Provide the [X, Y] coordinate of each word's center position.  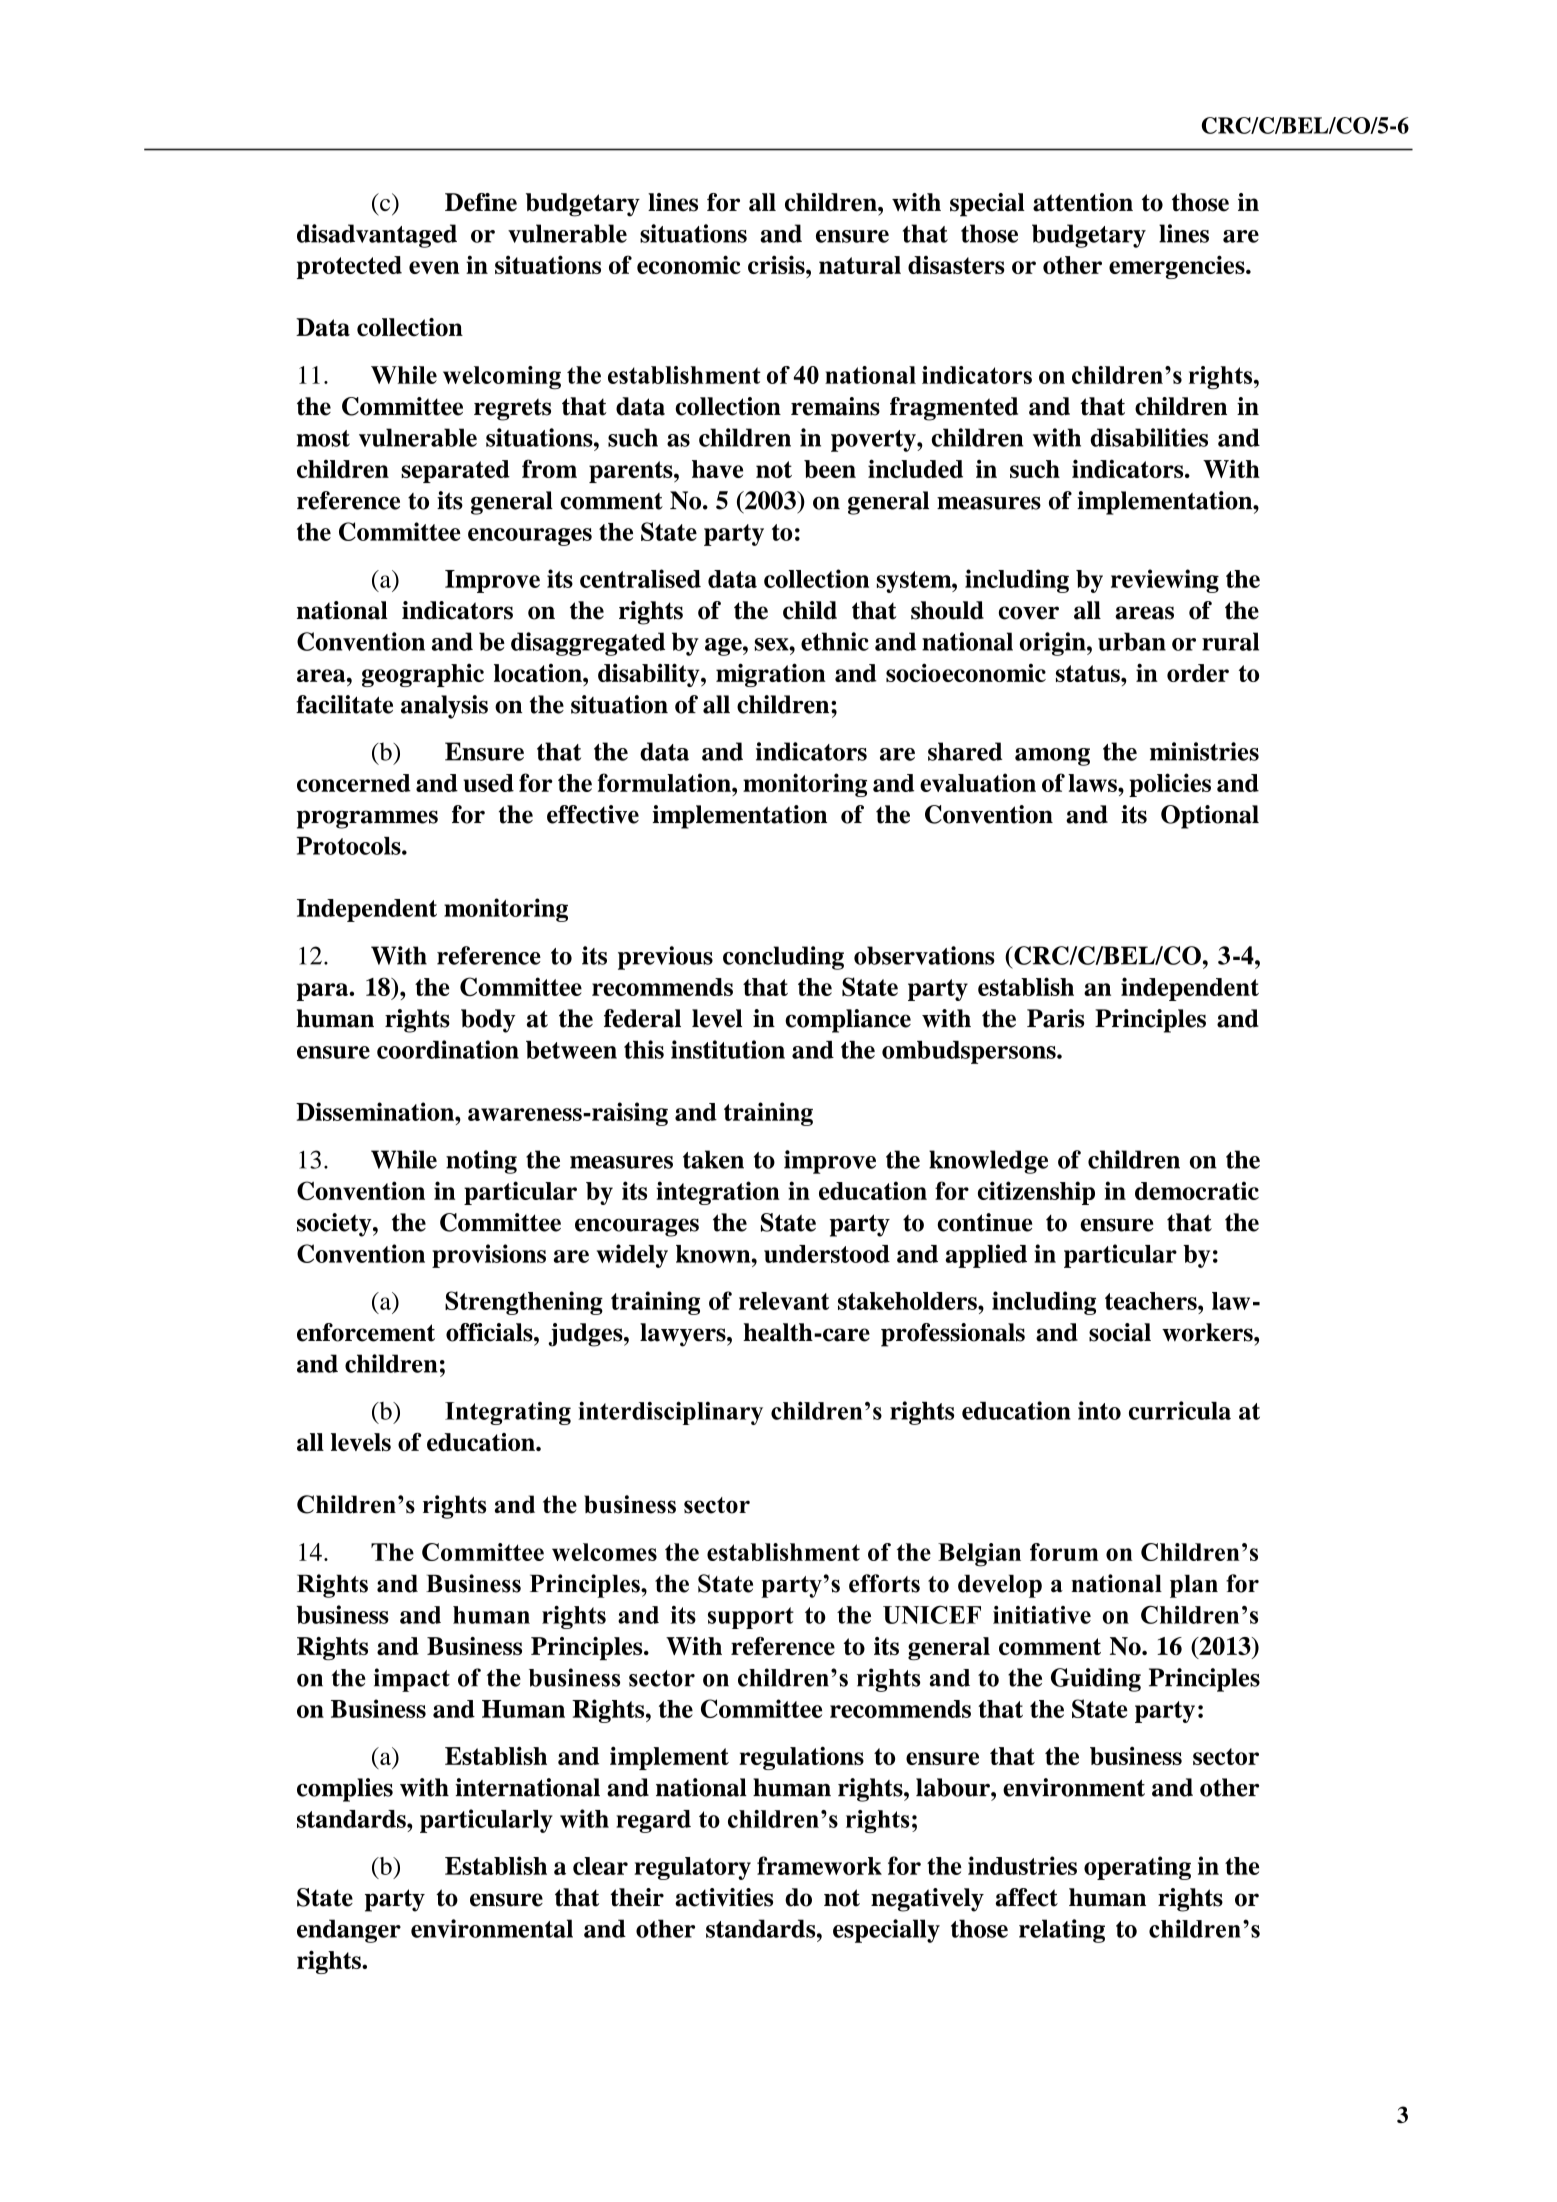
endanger [349, 1931]
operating [1137, 1868]
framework [819, 1865]
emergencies [1178, 267]
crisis [777, 264]
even [434, 267]
